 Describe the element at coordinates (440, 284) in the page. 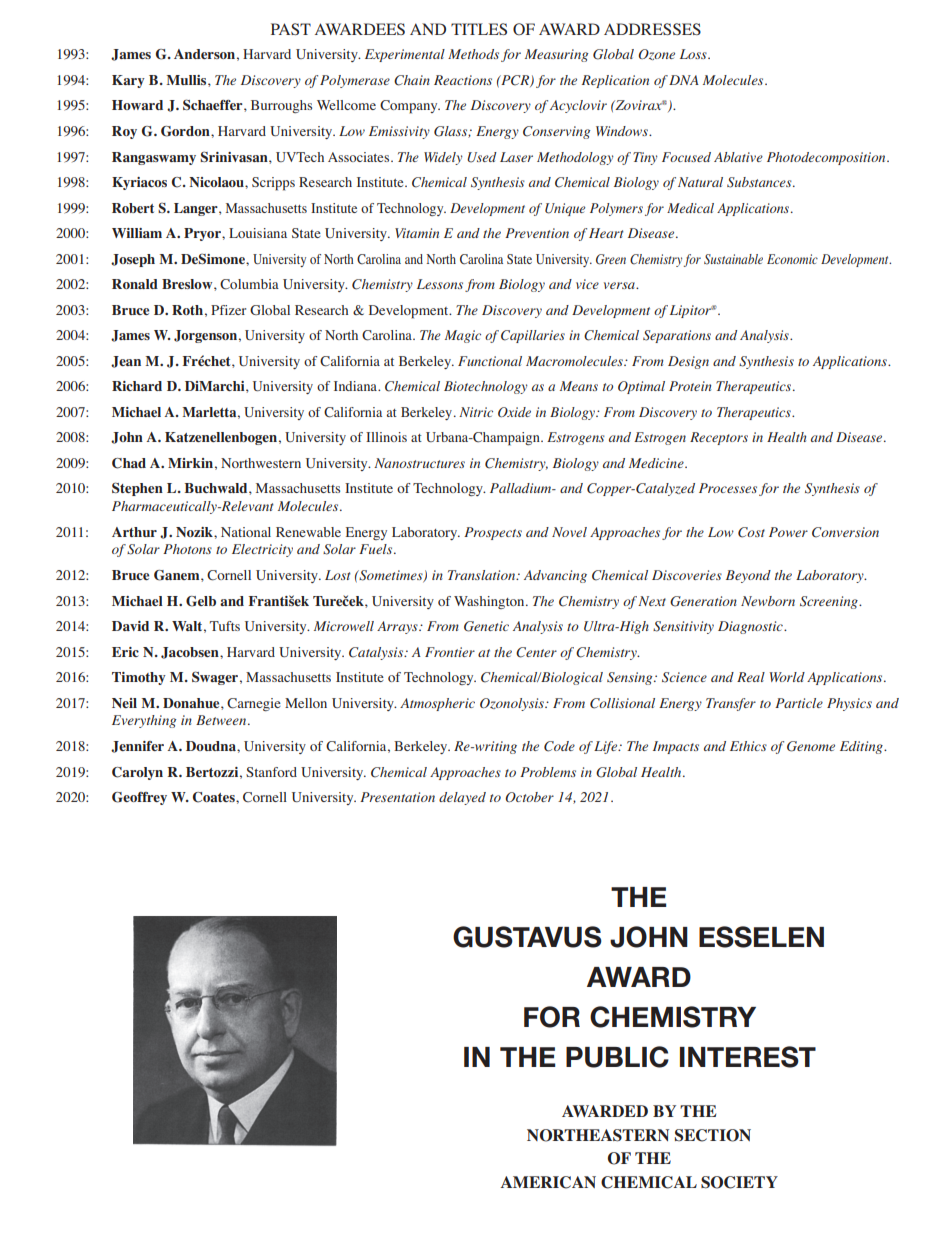

I see `Lessons` at that location.
